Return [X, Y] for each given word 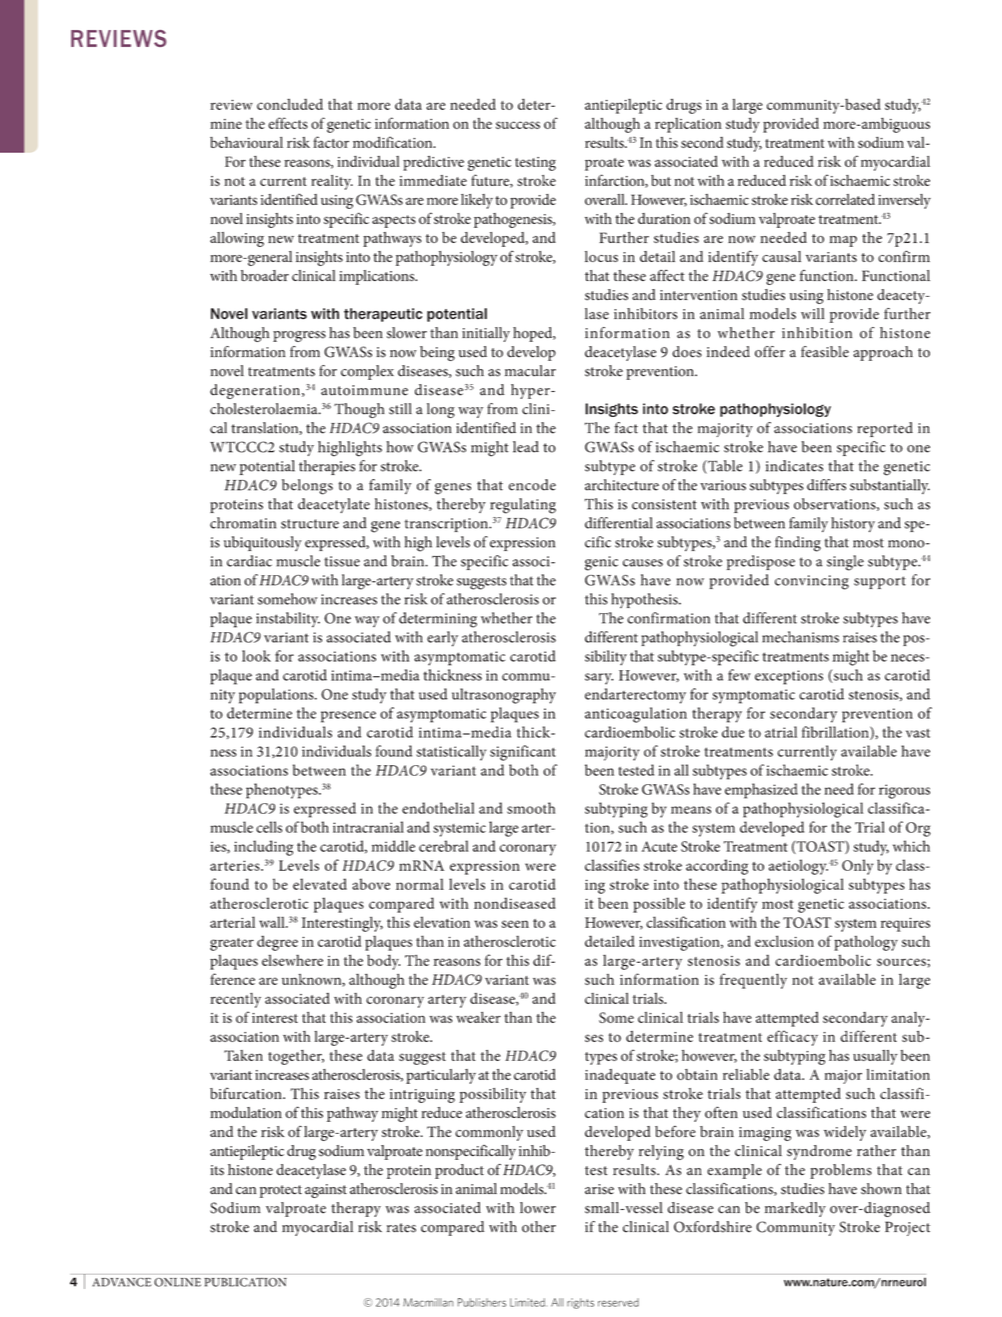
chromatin [243, 523]
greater [232, 944]
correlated [845, 199]
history [853, 524]
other [539, 1227]
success [518, 125]
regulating [523, 506]
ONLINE [177, 1282]
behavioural [246, 142]
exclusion [784, 941]
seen [515, 924]
